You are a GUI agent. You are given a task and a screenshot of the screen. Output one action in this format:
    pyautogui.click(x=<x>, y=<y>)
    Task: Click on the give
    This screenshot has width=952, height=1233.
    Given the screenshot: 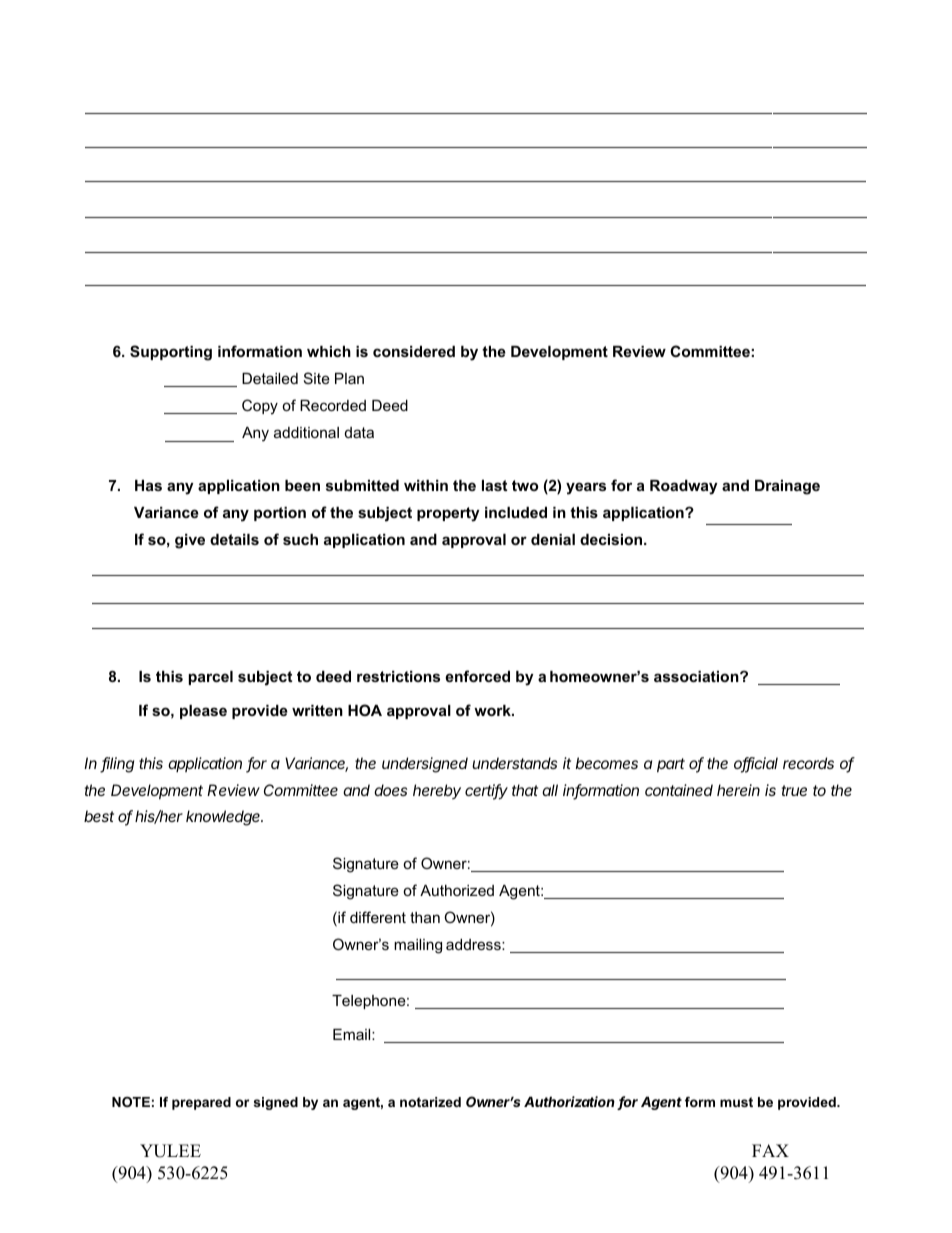 What is the action you would take?
    pyautogui.click(x=190, y=541)
